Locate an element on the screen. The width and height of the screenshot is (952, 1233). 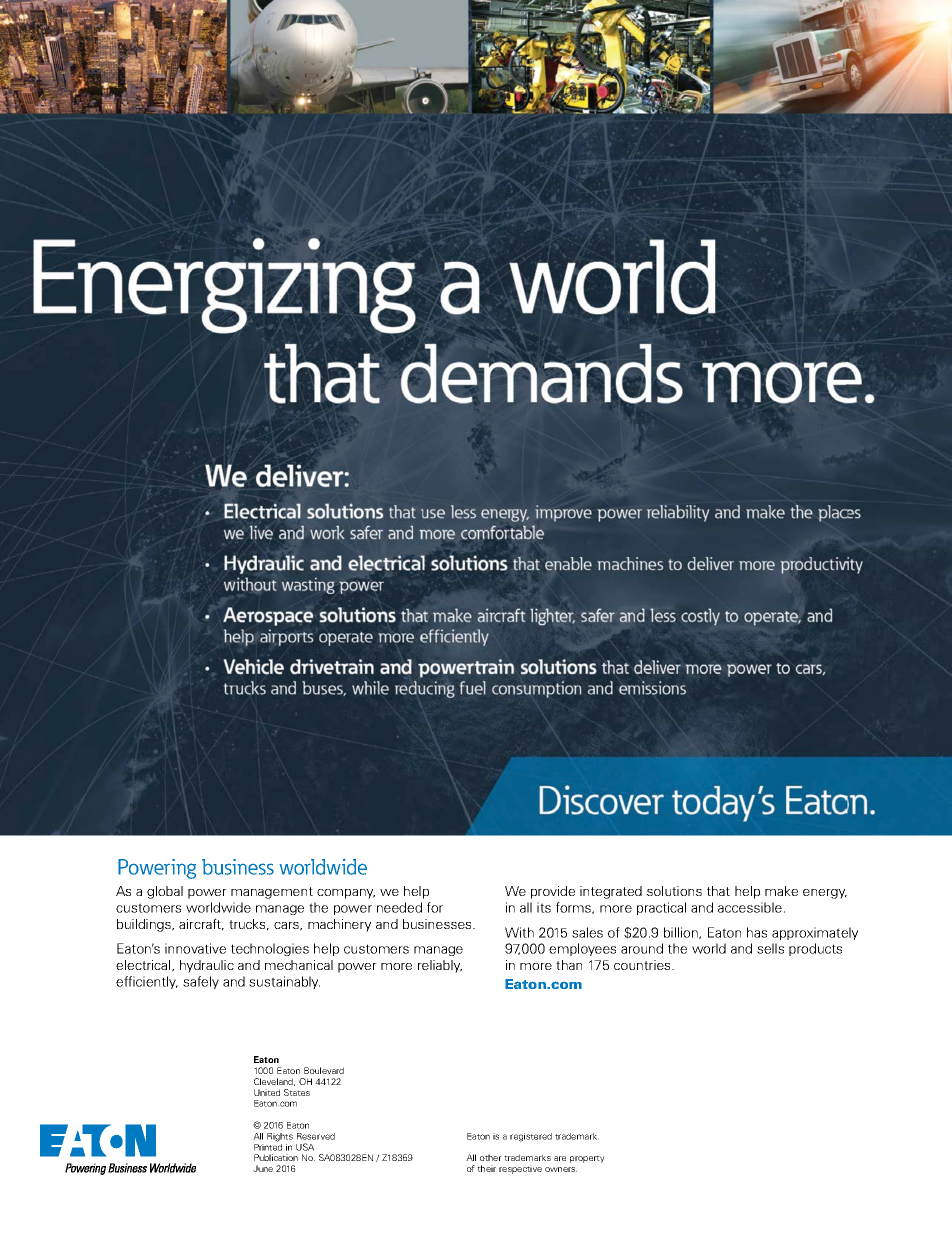
its is located at coordinates (544, 907).
